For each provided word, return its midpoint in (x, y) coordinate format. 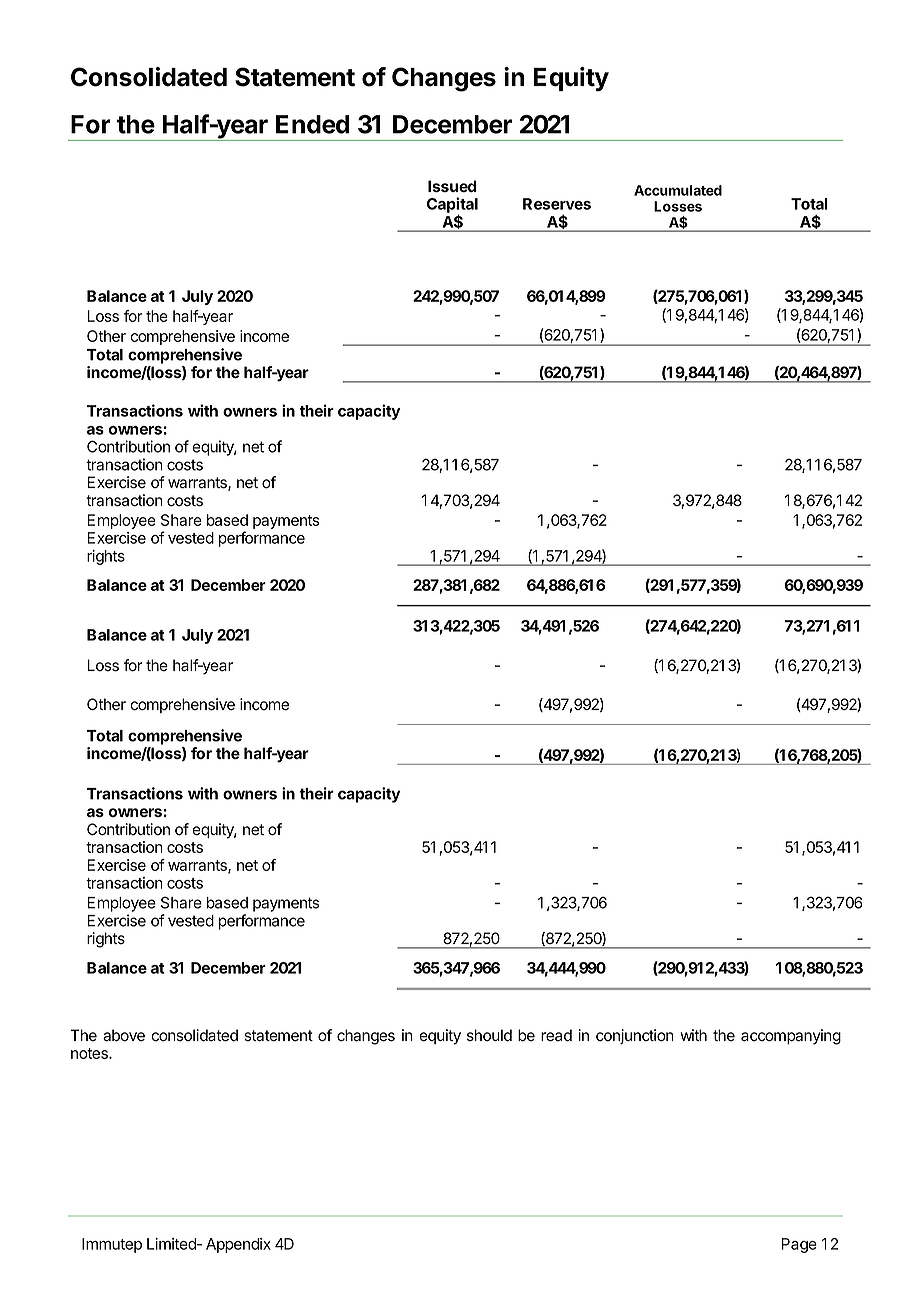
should (489, 1035)
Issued (452, 186)
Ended (312, 124)
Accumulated (678, 190)
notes (90, 1053)
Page (799, 1245)
